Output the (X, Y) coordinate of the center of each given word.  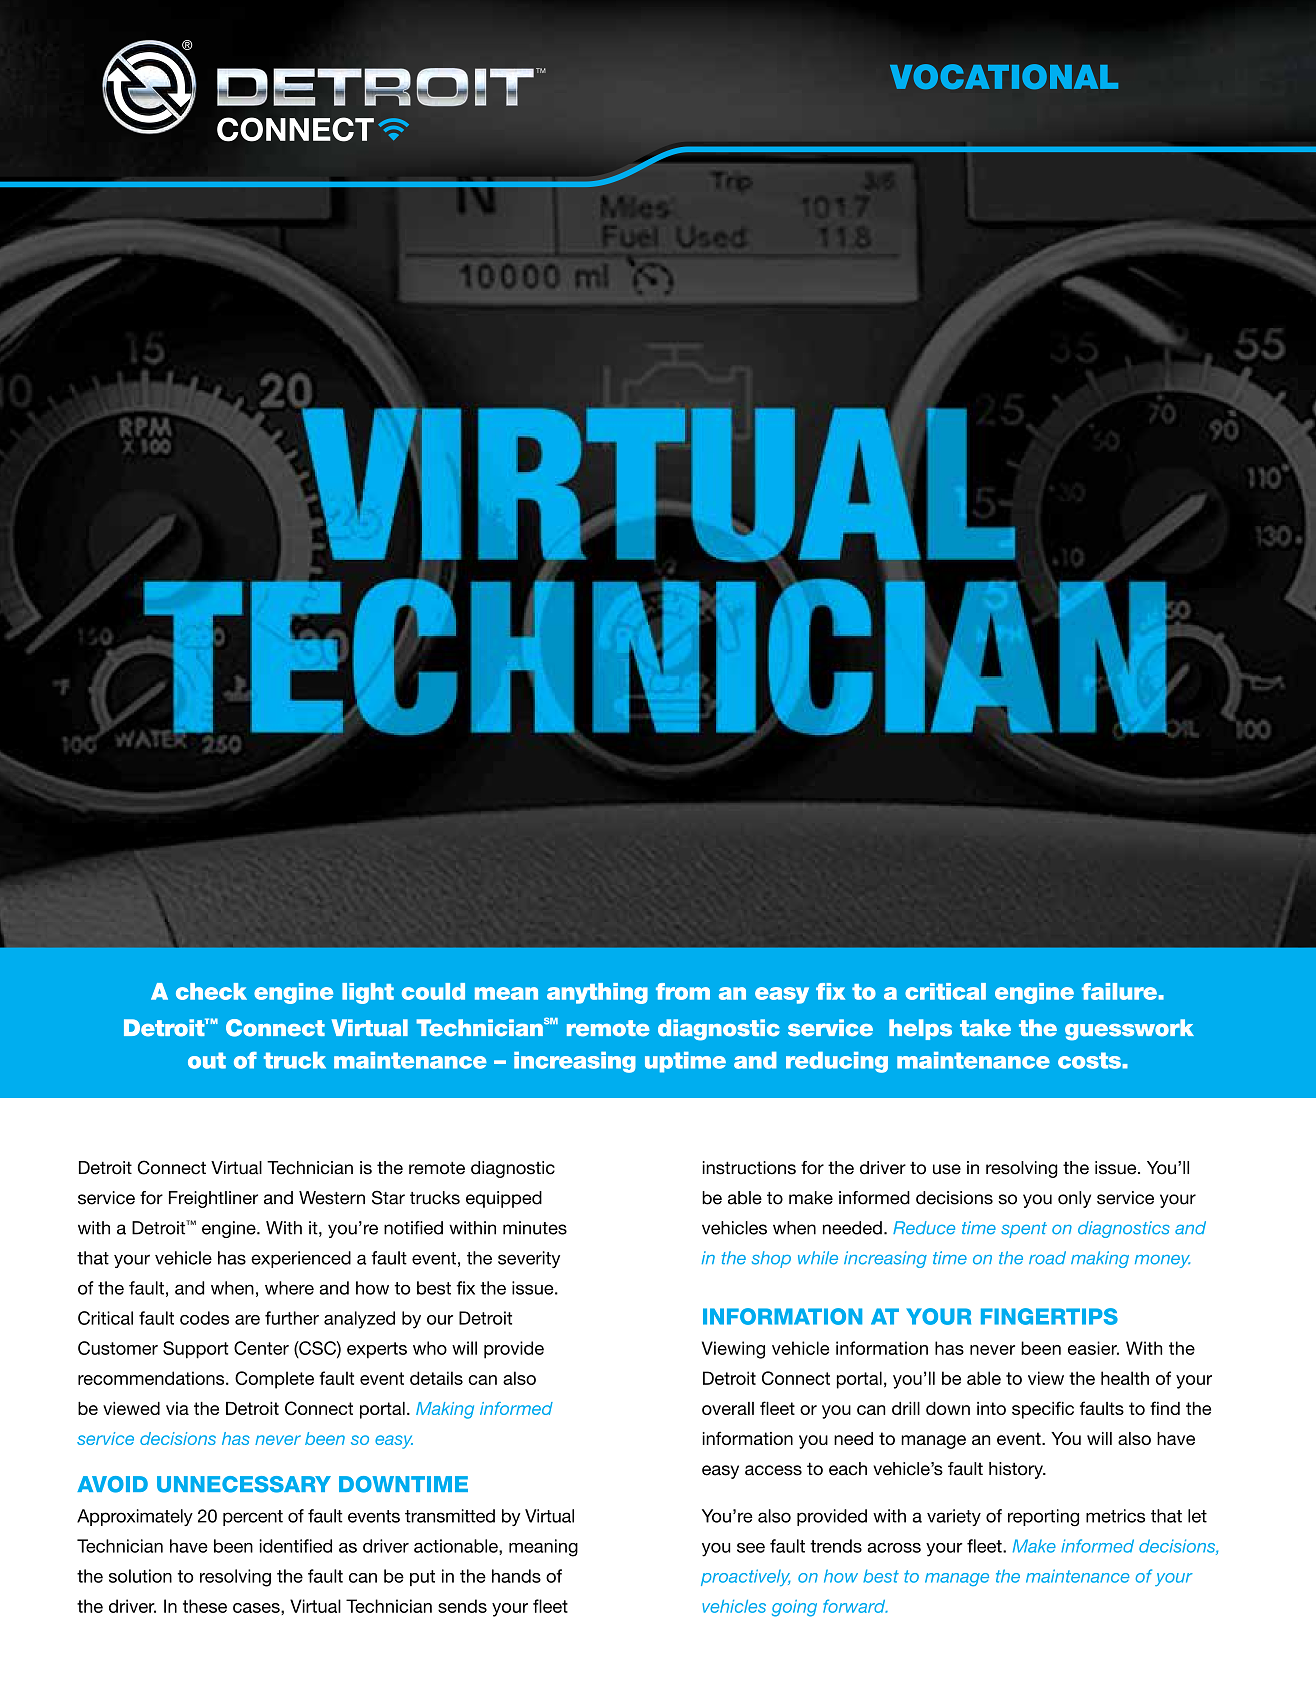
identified (296, 1546)
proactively (746, 1577)
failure (1119, 991)
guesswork (1129, 1030)
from (683, 991)
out (207, 1060)
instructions (749, 1168)
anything (597, 993)
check (211, 991)
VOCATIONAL (1004, 77)
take (985, 1028)
